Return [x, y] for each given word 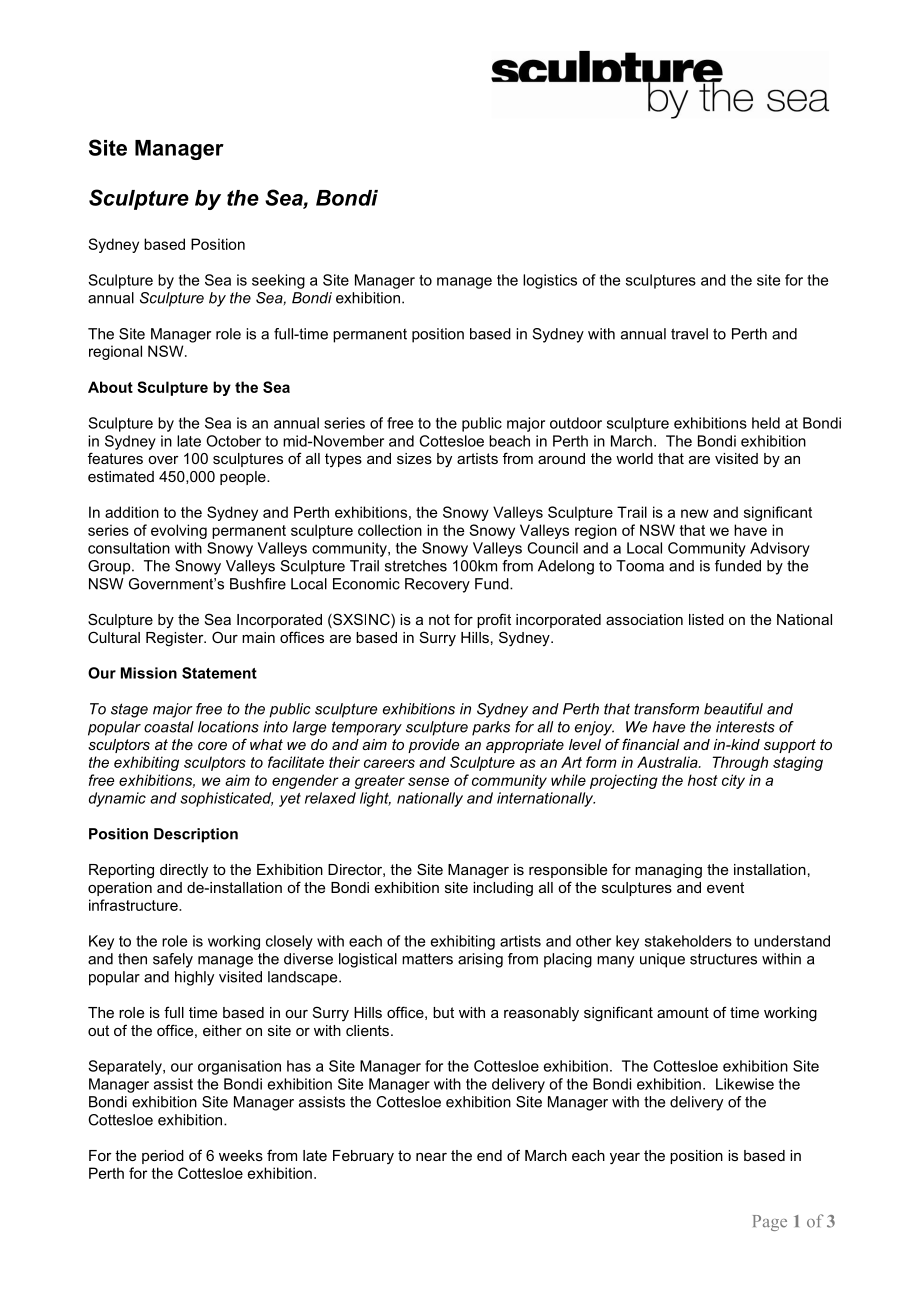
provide [433, 746]
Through [740, 763]
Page [770, 1223]
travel [689, 334]
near [431, 1157]
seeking [278, 281]
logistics [550, 281]
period [163, 1157]
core [212, 746]
